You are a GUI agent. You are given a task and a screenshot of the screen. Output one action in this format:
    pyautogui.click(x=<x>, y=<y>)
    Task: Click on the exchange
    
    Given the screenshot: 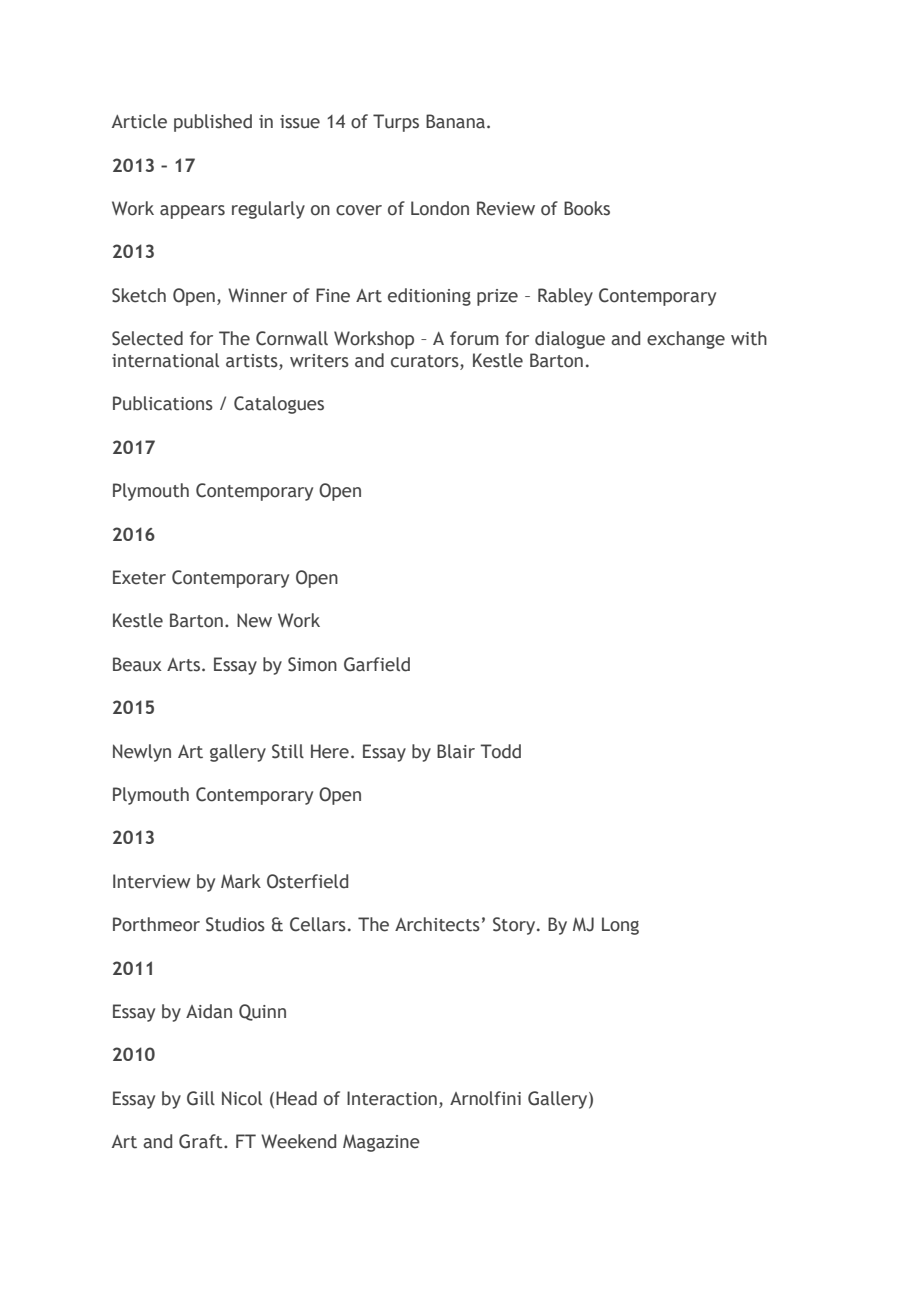 What is the action you would take?
    pyautogui.click(x=686, y=340)
